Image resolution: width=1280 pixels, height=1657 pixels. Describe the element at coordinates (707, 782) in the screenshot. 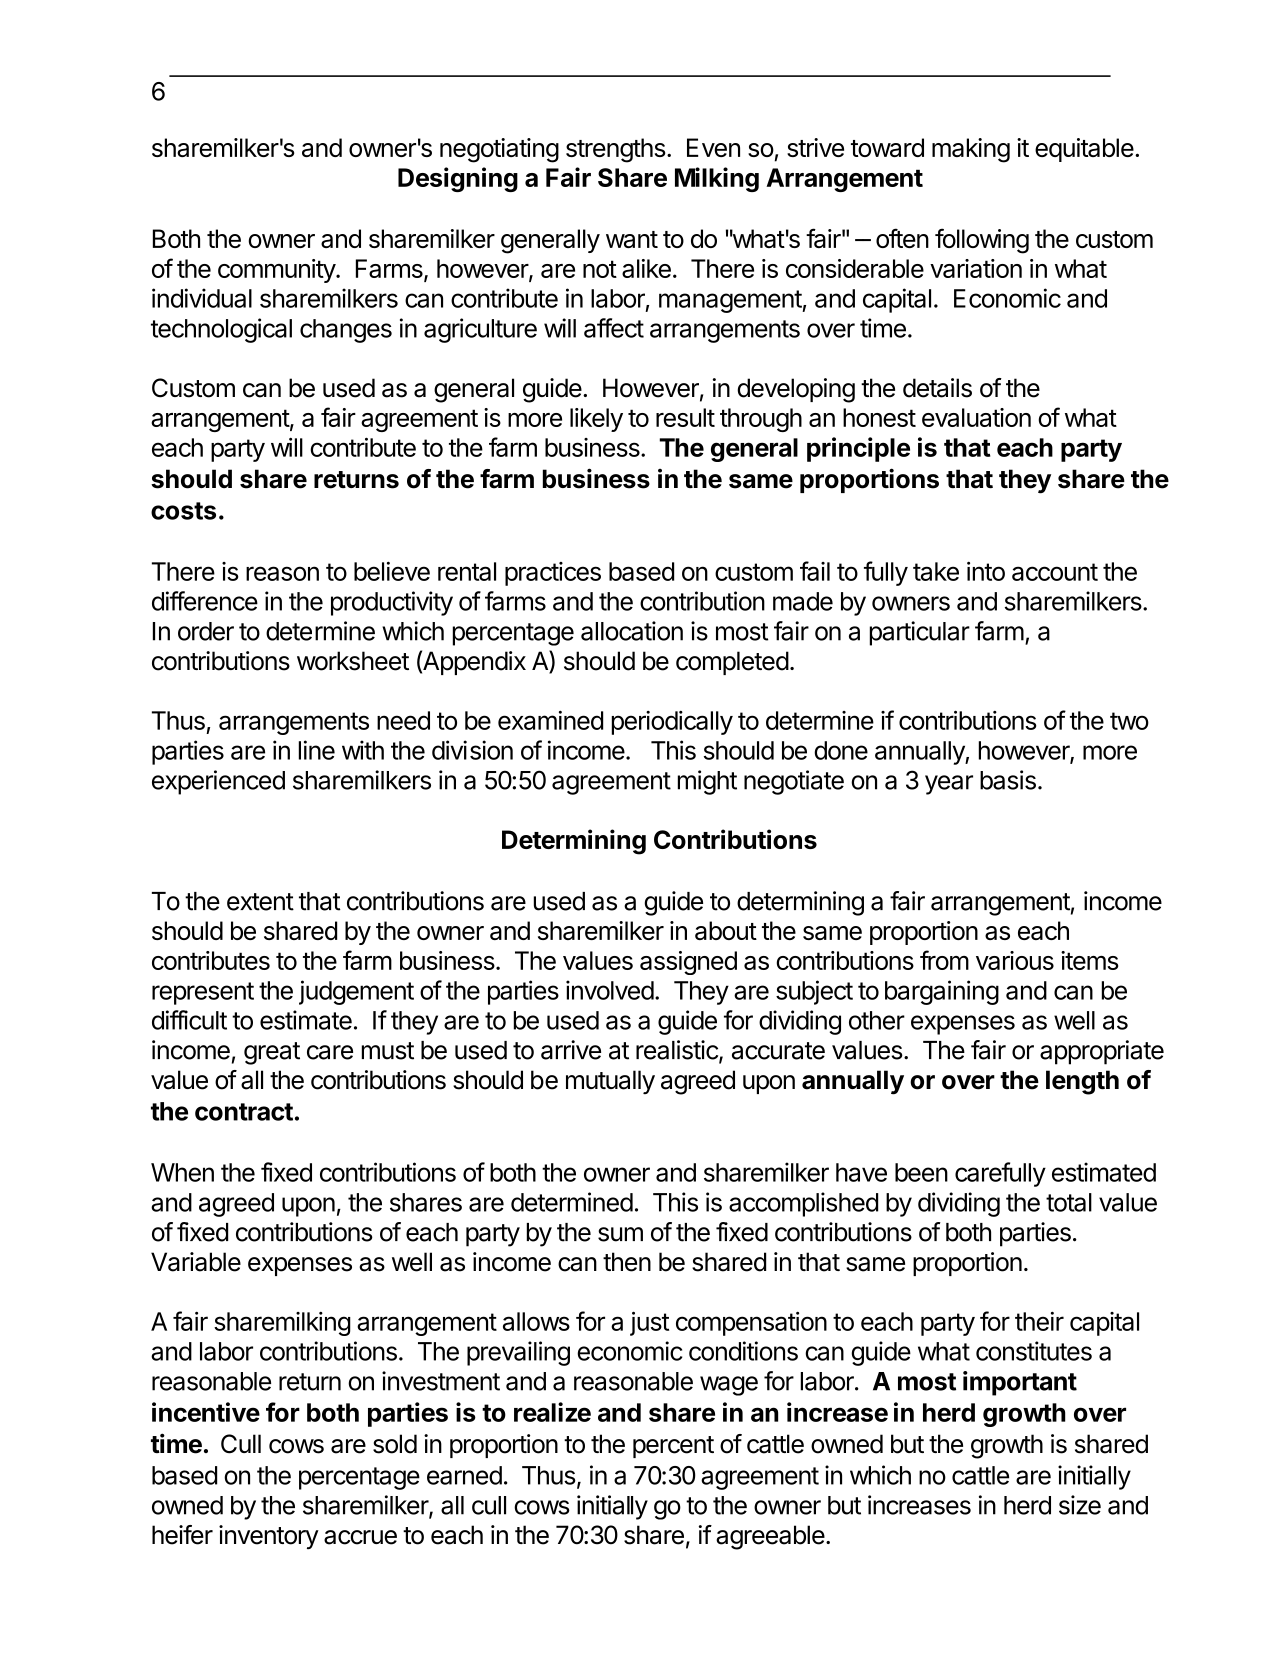

I see `might` at that location.
